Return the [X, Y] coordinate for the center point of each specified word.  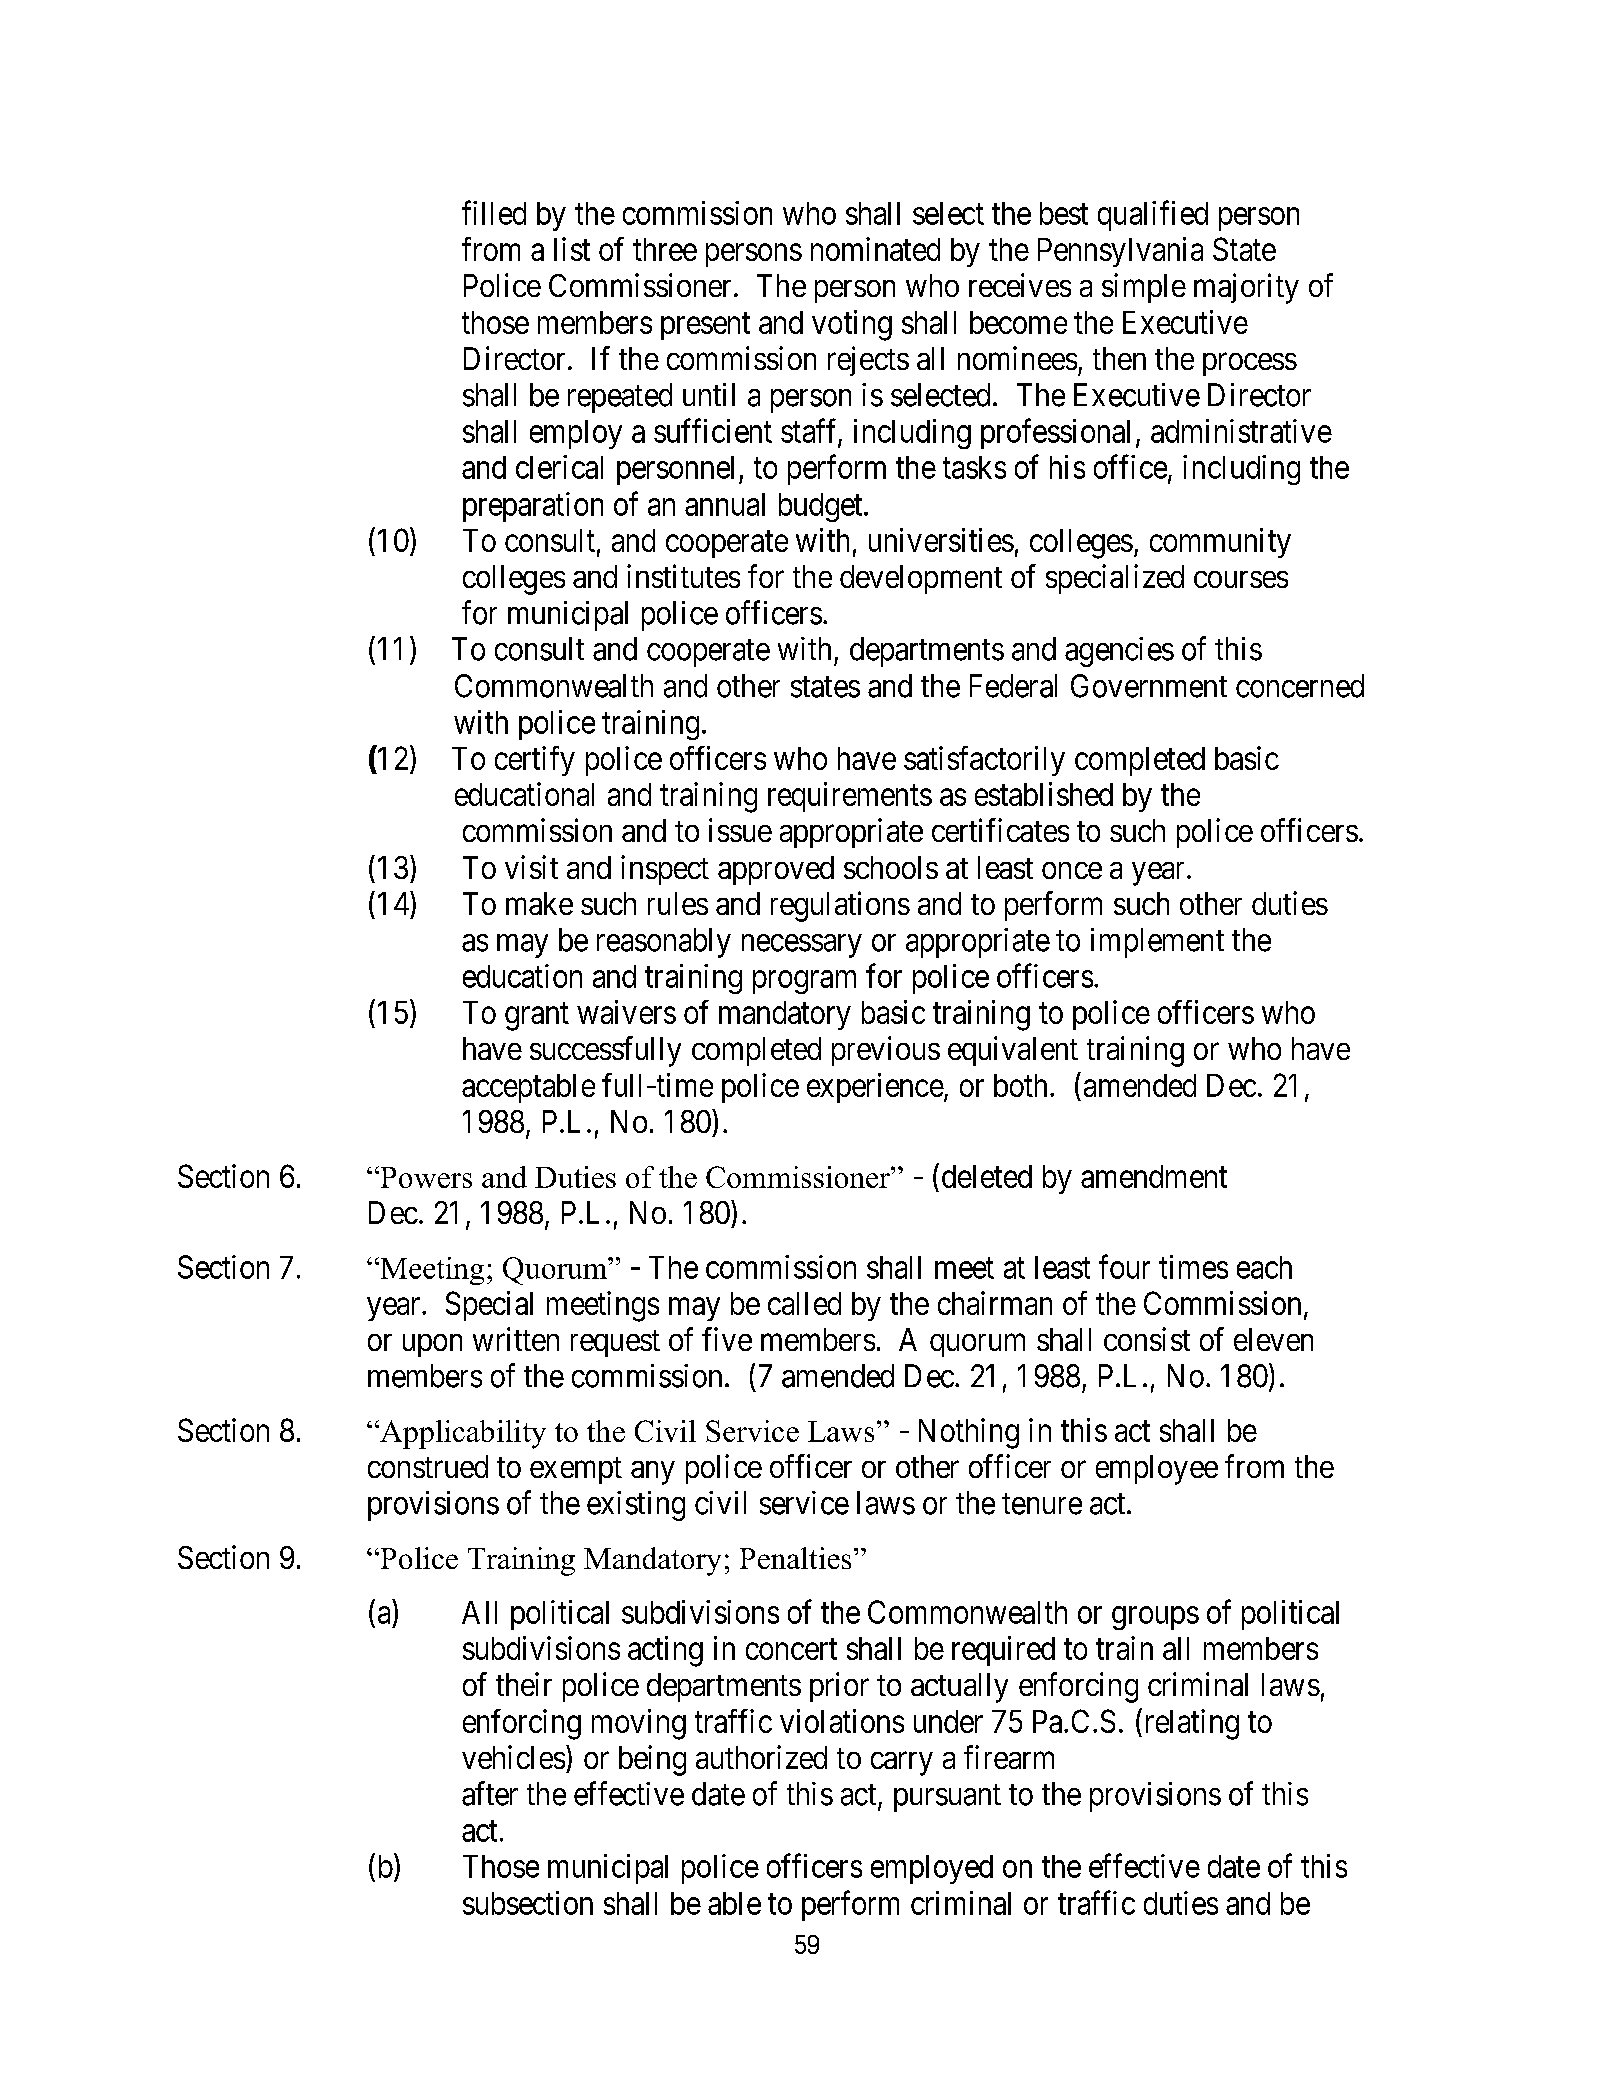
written [516, 1339]
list [572, 249]
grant [537, 1017]
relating [1190, 1724]
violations [842, 1721]
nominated [875, 249]
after [490, 1793]
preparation [533, 507]
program [804, 982]
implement [1157, 943]
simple [1144, 288]
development [921, 579]
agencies [1119, 652]
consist [1147, 1339]
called [804, 1303]
